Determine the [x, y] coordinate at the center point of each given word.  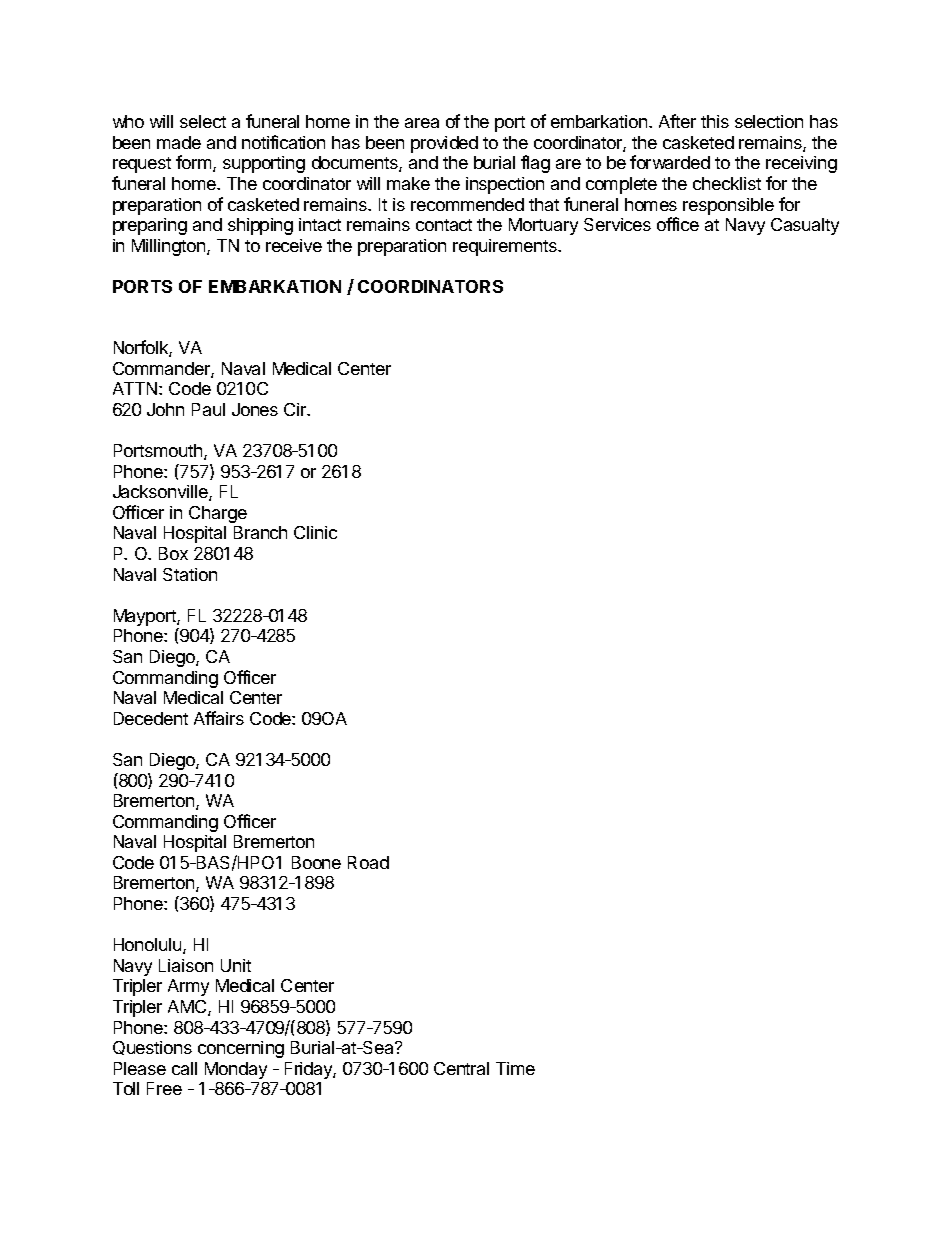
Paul [208, 409]
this [715, 121]
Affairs [219, 718]
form [195, 163]
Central [461, 1068]
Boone [316, 862]
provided [444, 144]
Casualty [805, 226]
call [184, 1068]
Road [368, 862]
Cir [296, 409]
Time [515, 1068]
